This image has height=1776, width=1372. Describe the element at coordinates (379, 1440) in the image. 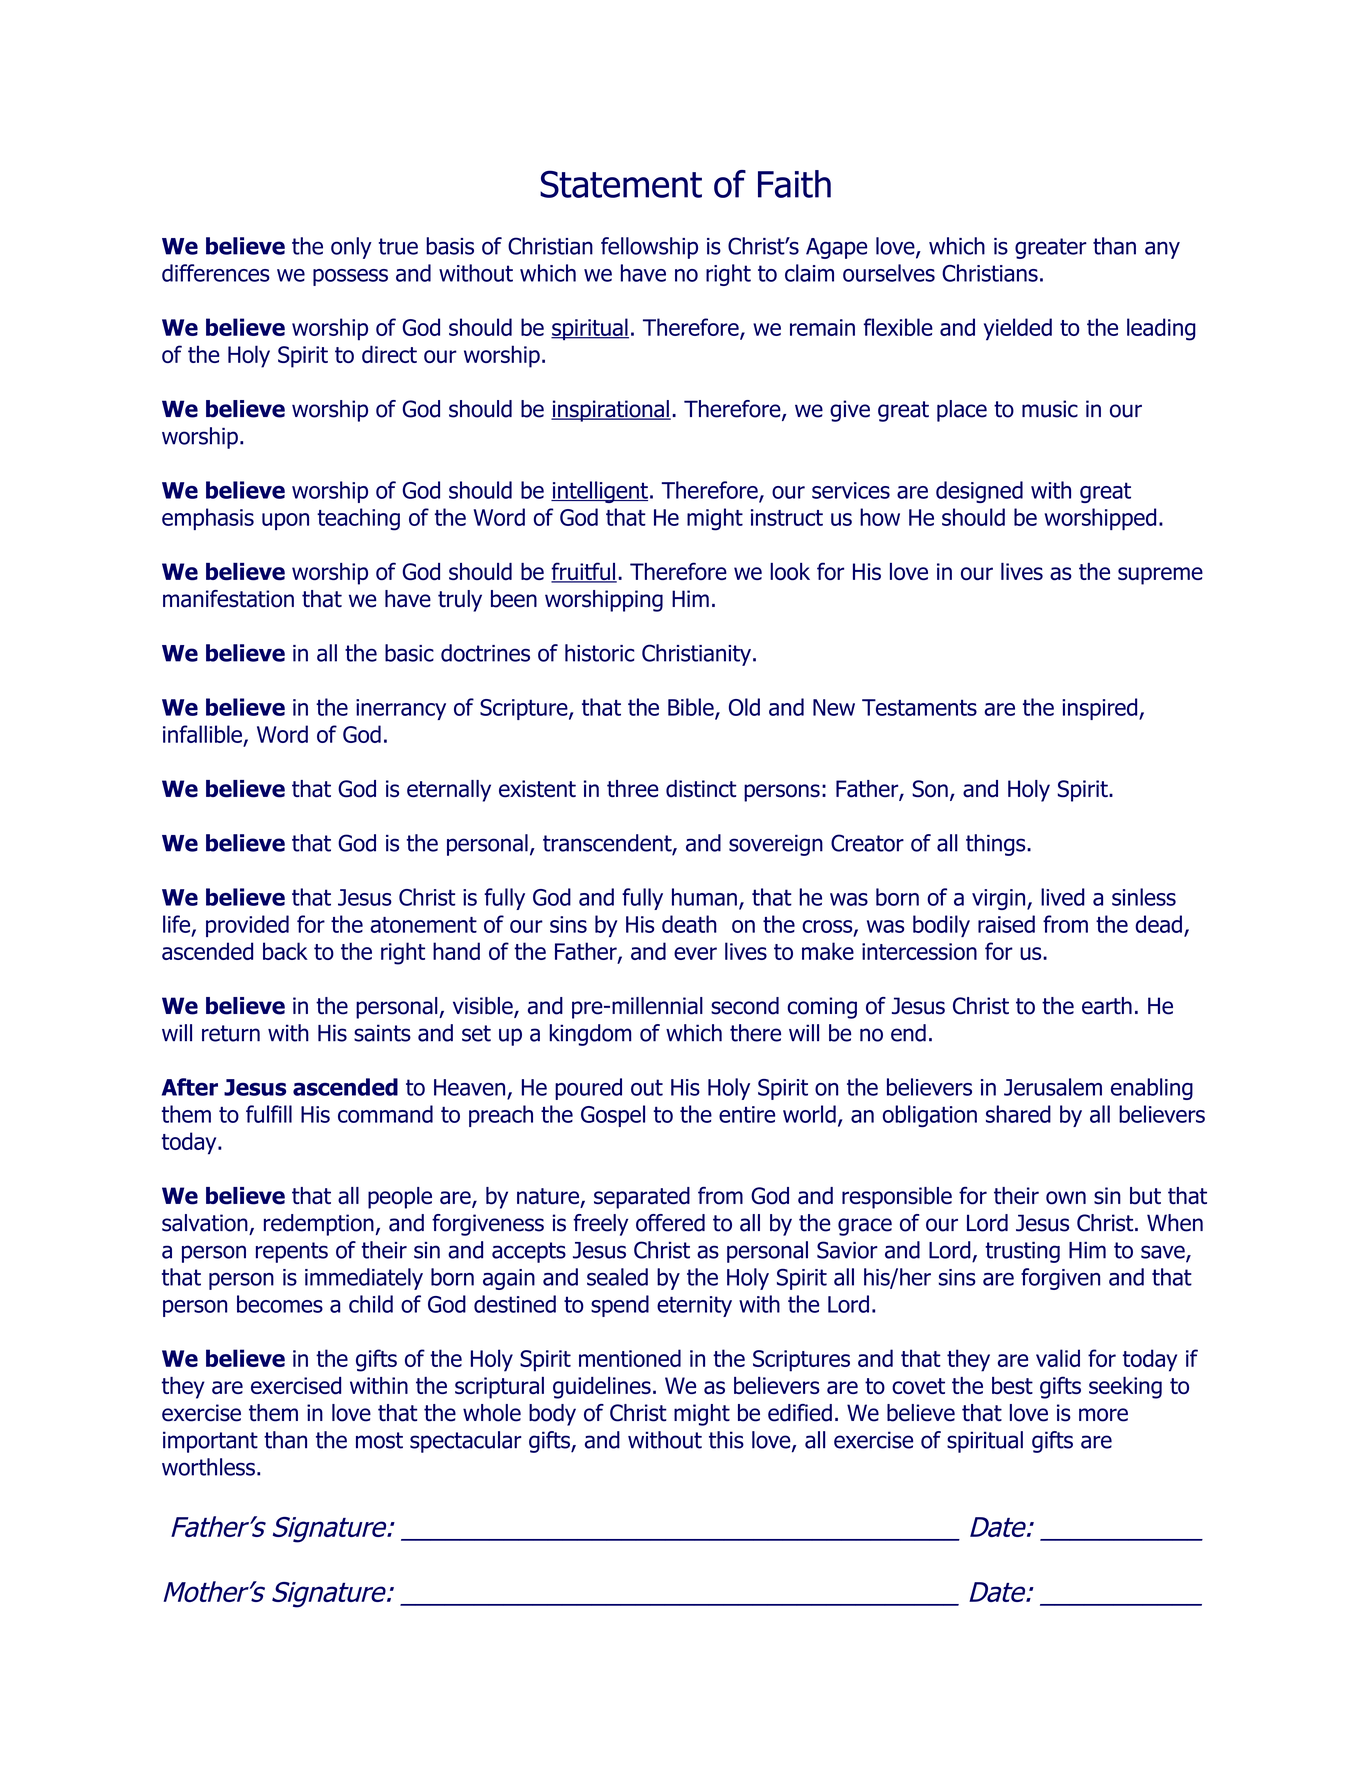

I see `most` at that location.
